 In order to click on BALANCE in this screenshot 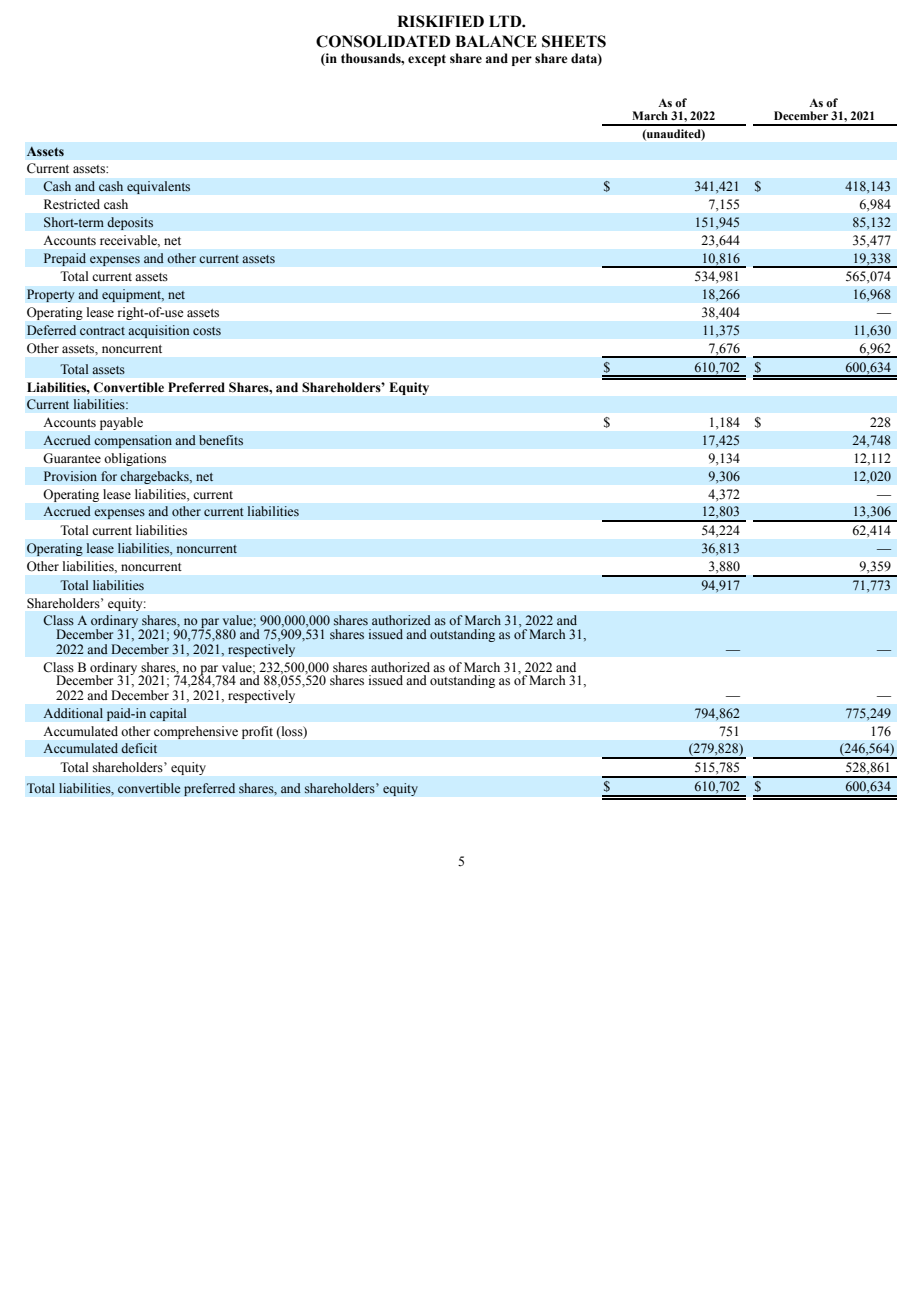, I will do `click(496, 41)`.
